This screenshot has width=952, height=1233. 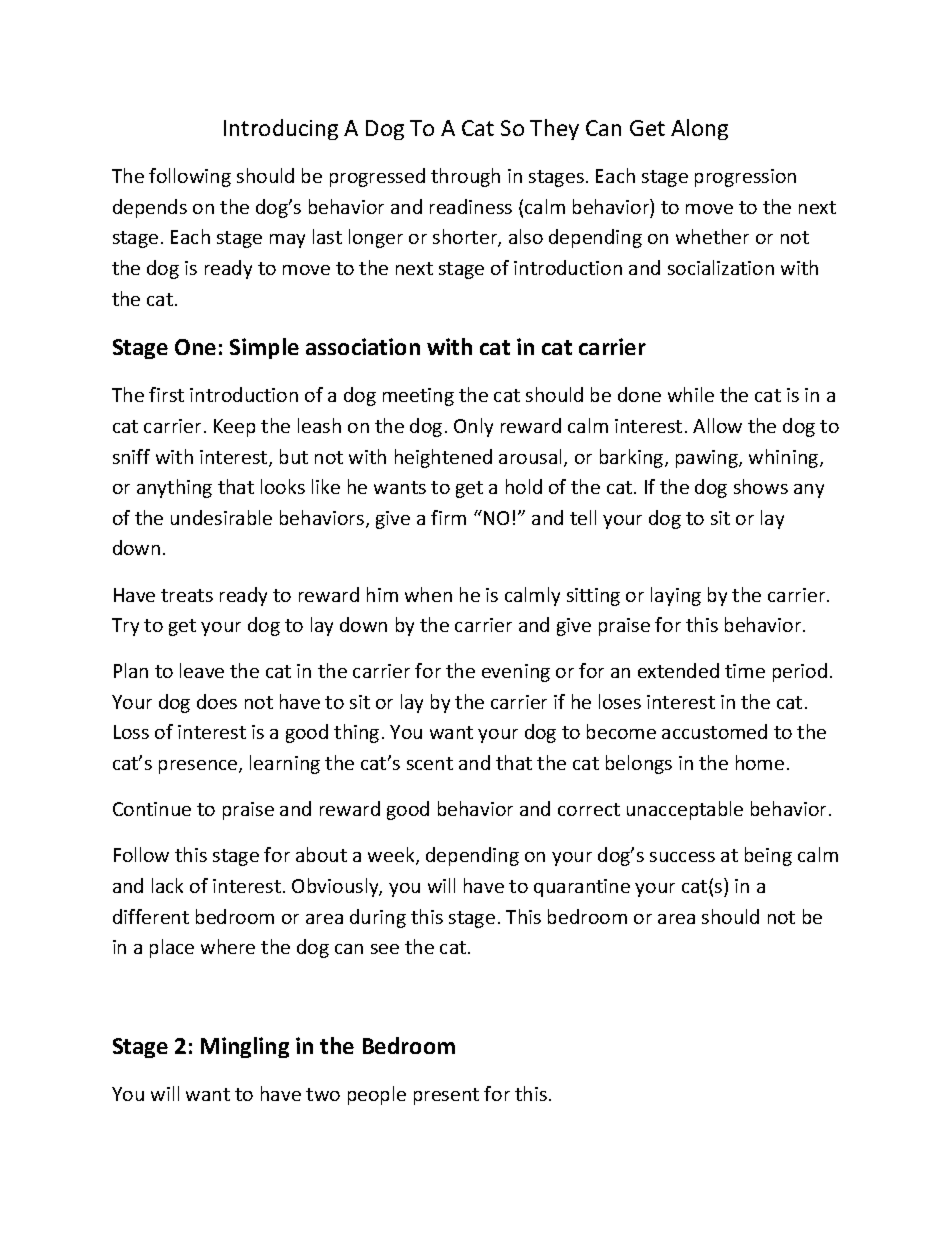 What do you see at coordinates (234, 428) in the screenshot?
I see `Keep` at bounding box center [234, 428].
